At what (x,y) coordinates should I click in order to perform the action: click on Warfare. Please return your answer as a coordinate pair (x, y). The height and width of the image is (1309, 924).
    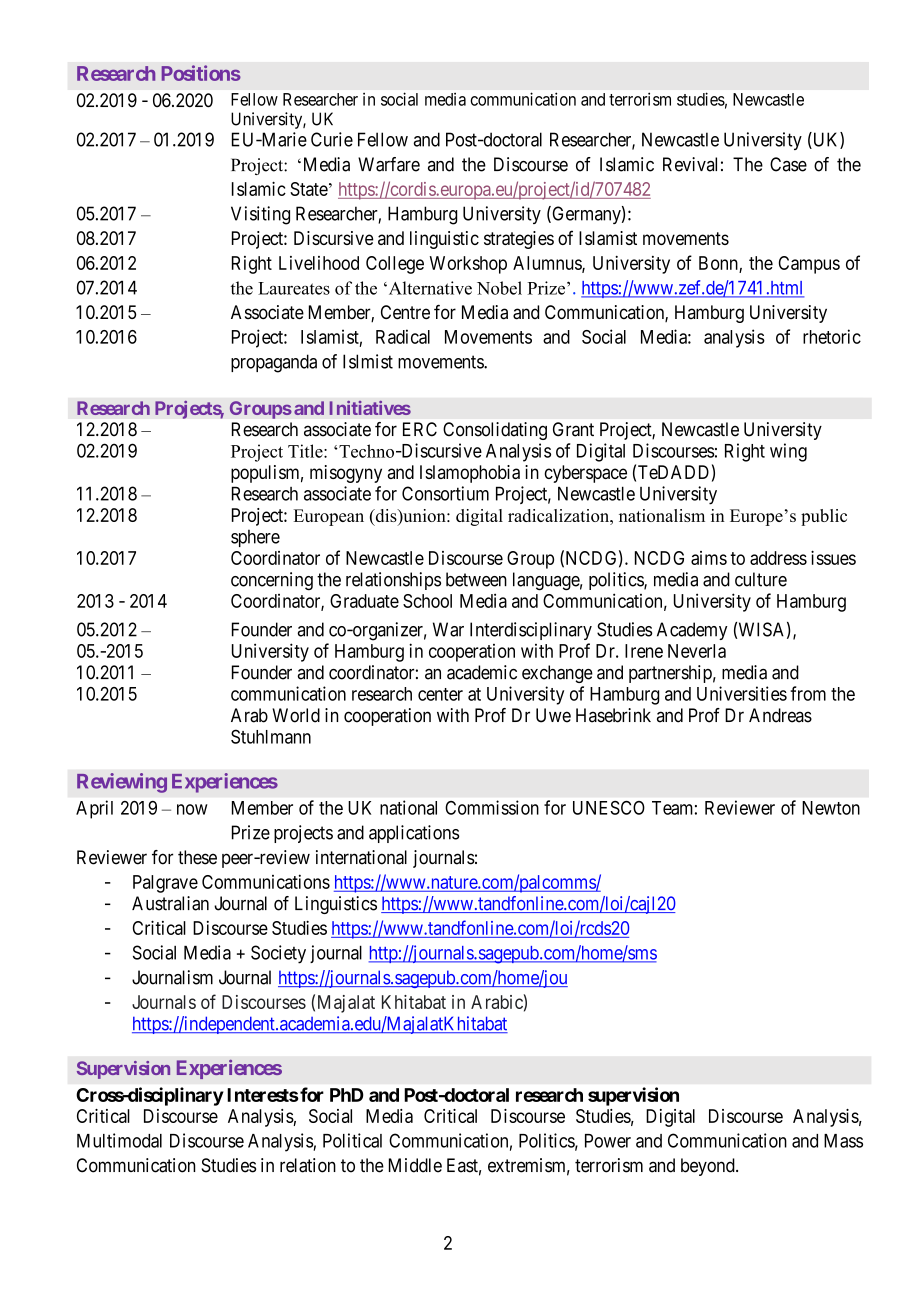
    Looking at the image, I should click on (389, 164).
